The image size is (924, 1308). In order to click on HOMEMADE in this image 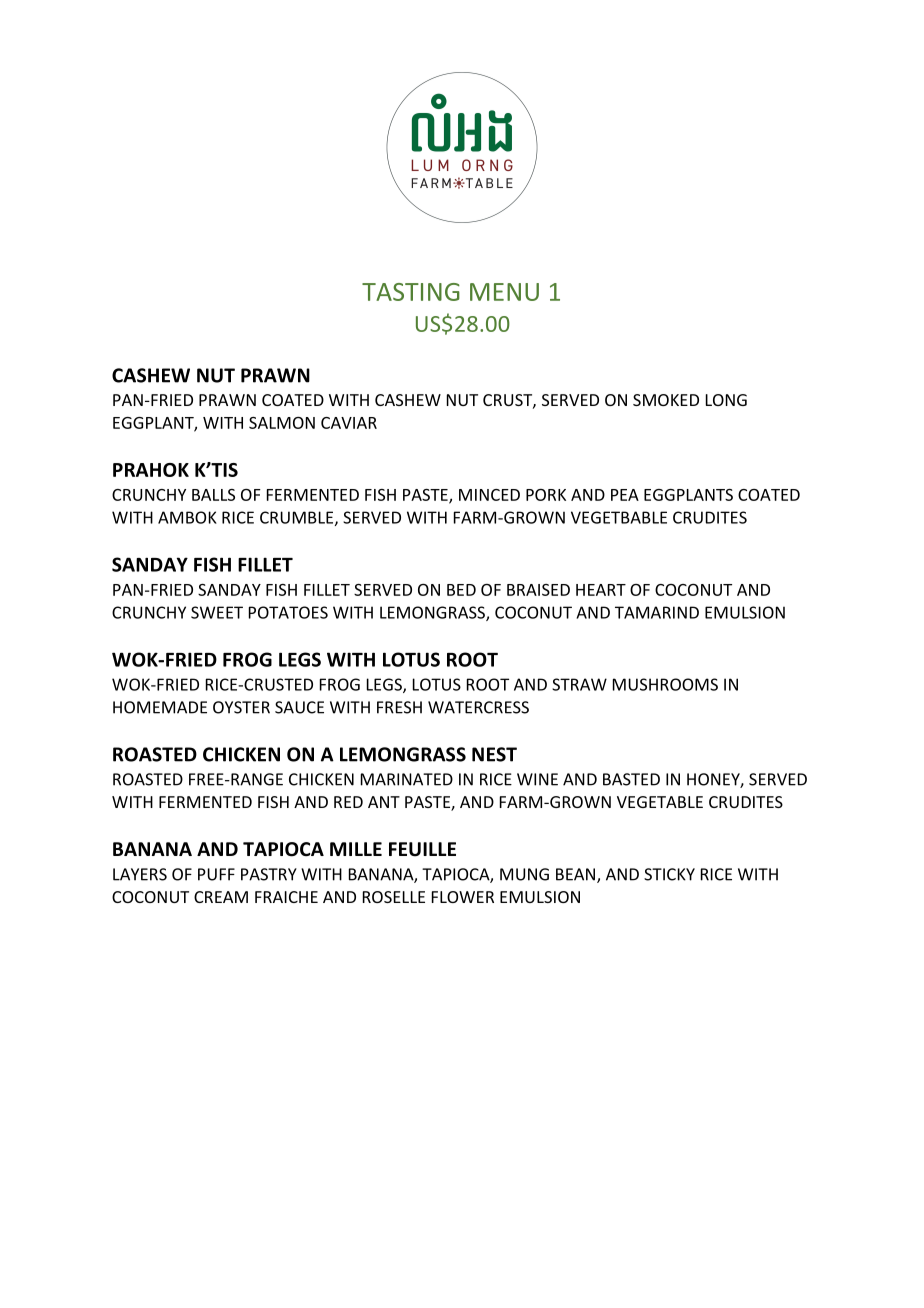, I will do `click(160, 707)`.
